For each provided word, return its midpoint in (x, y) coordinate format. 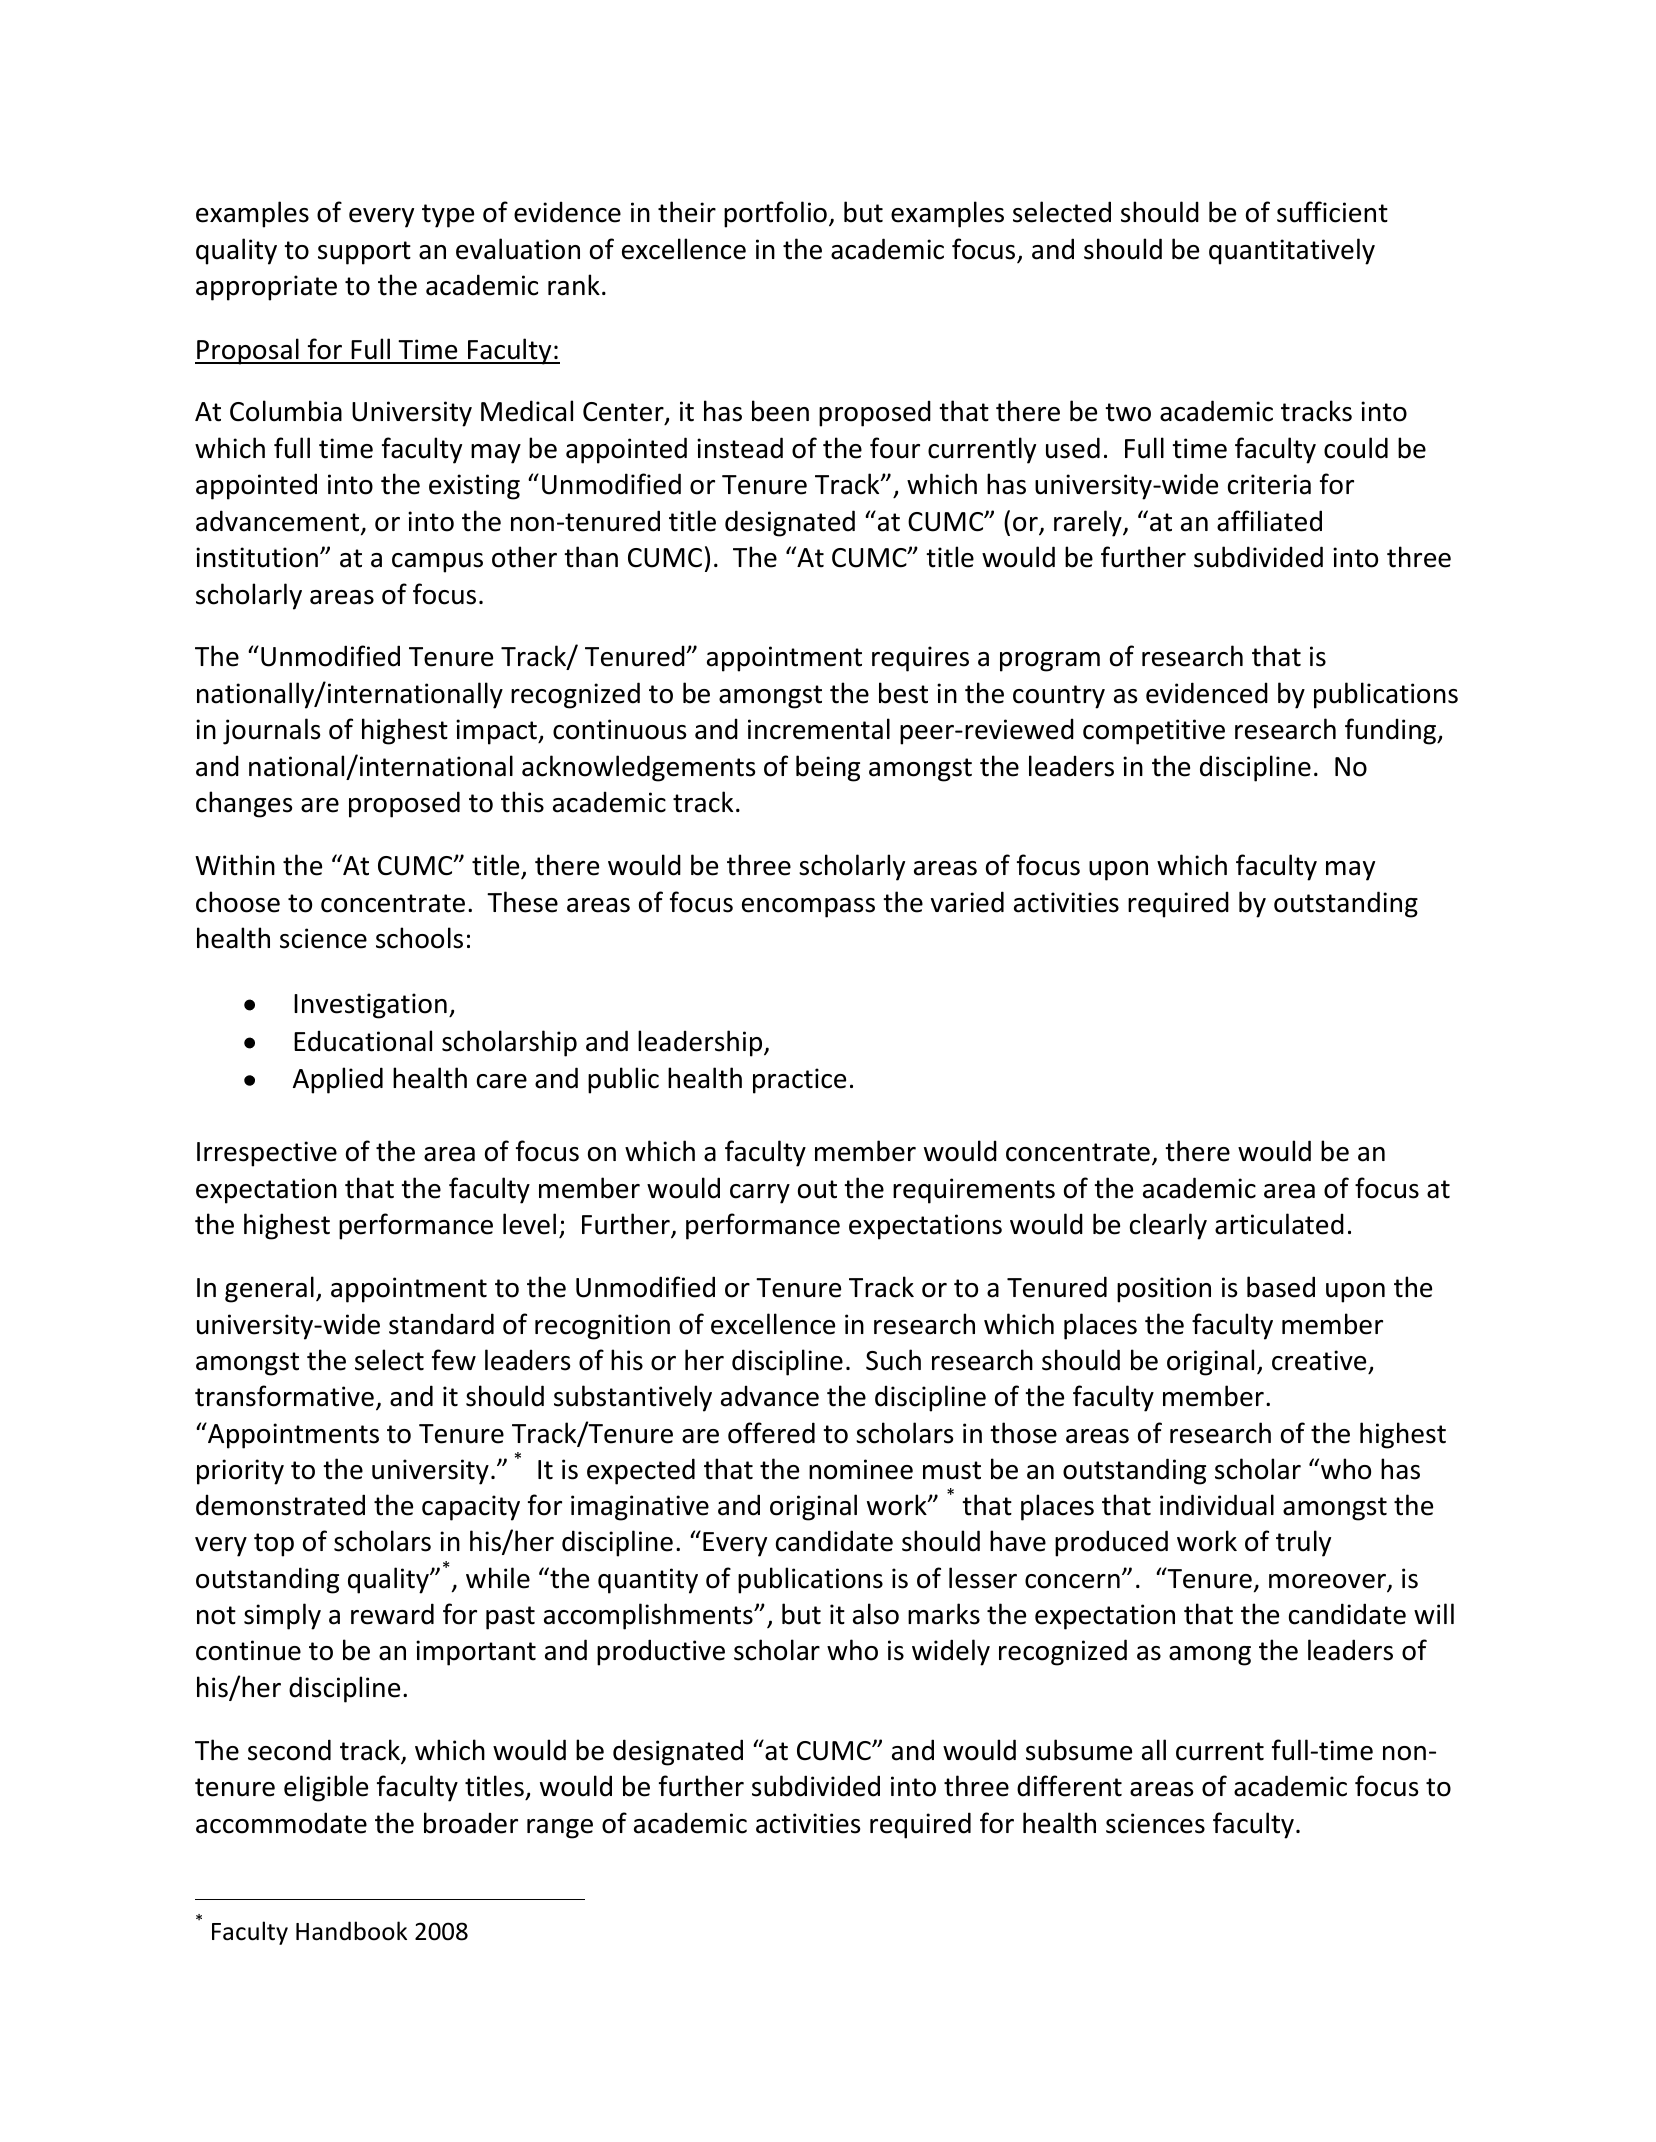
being (828, 768)
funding (1391, 731)
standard (441, 1324)
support (364, 253)
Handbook (351, 1931)
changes (244, 804)
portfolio (775, 214)
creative (1319, 1360)
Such (893, 1360)
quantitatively (1292, 251)
